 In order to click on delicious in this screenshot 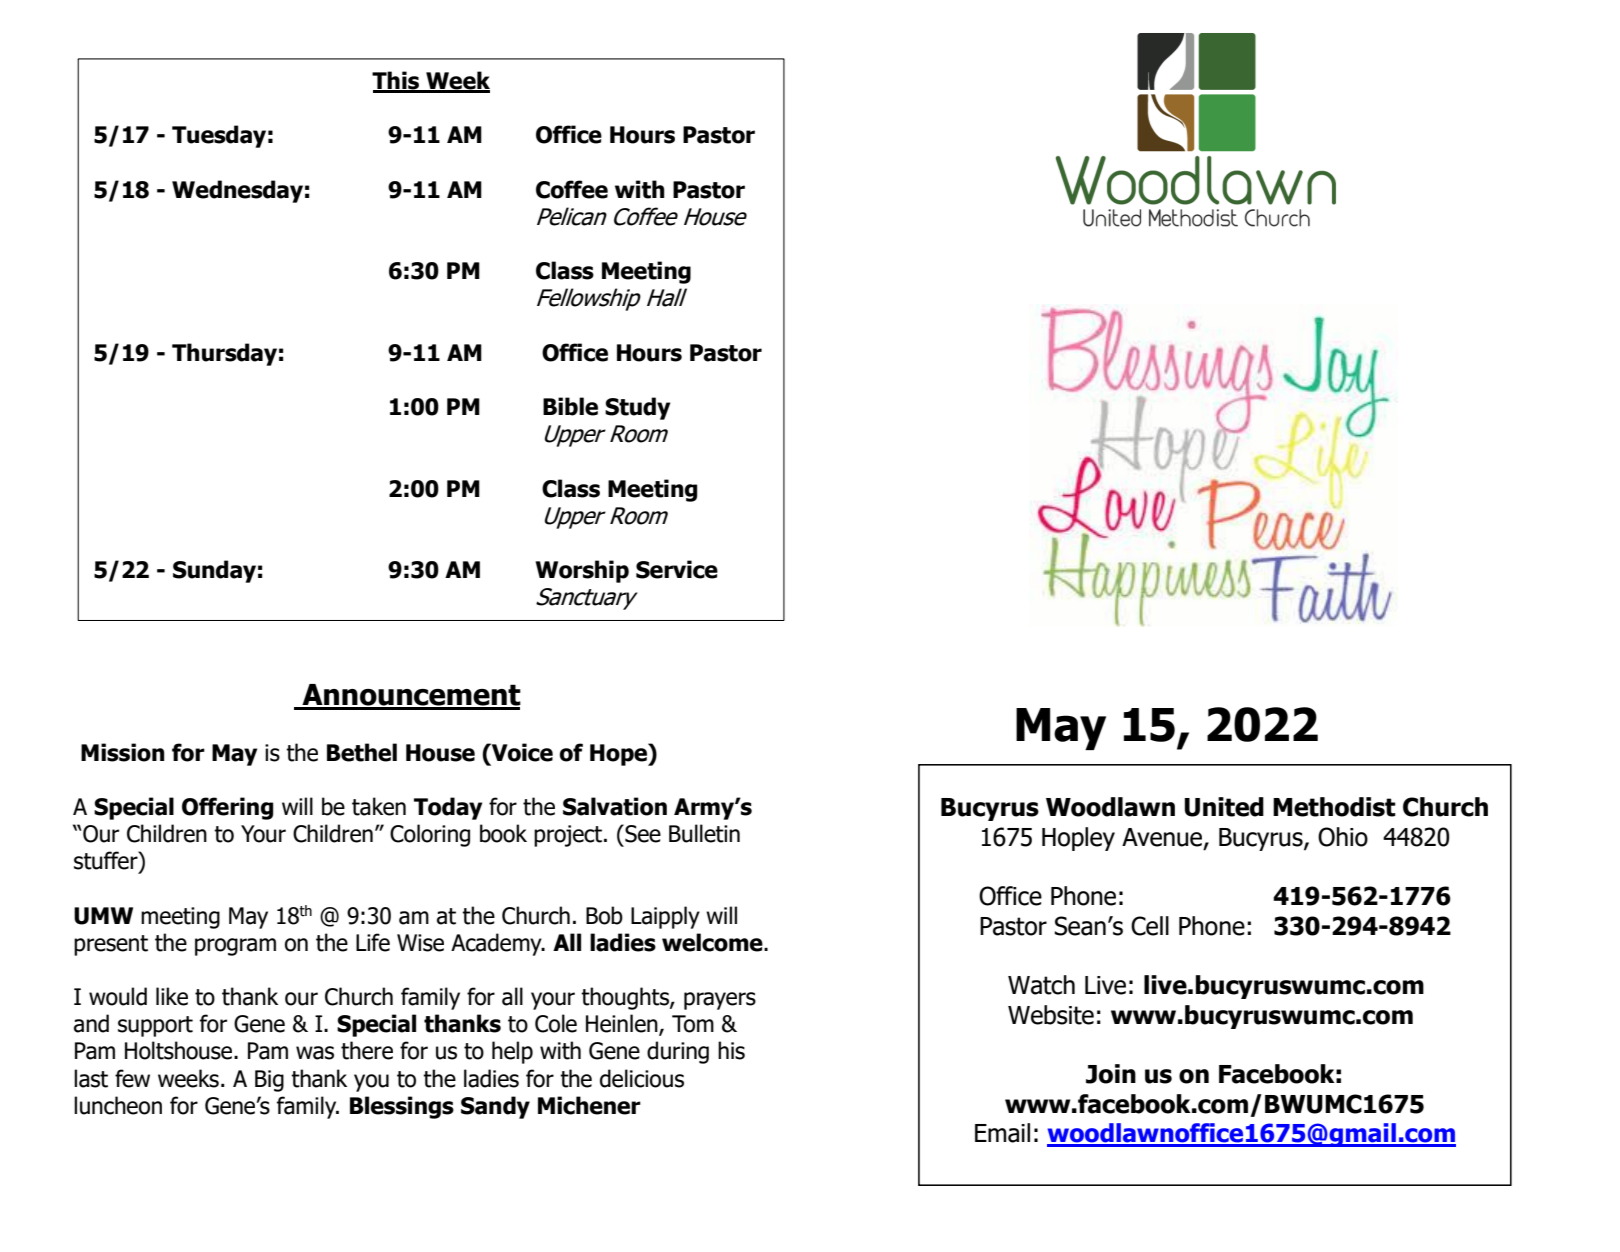, I will do `click(642, 1078)`.
